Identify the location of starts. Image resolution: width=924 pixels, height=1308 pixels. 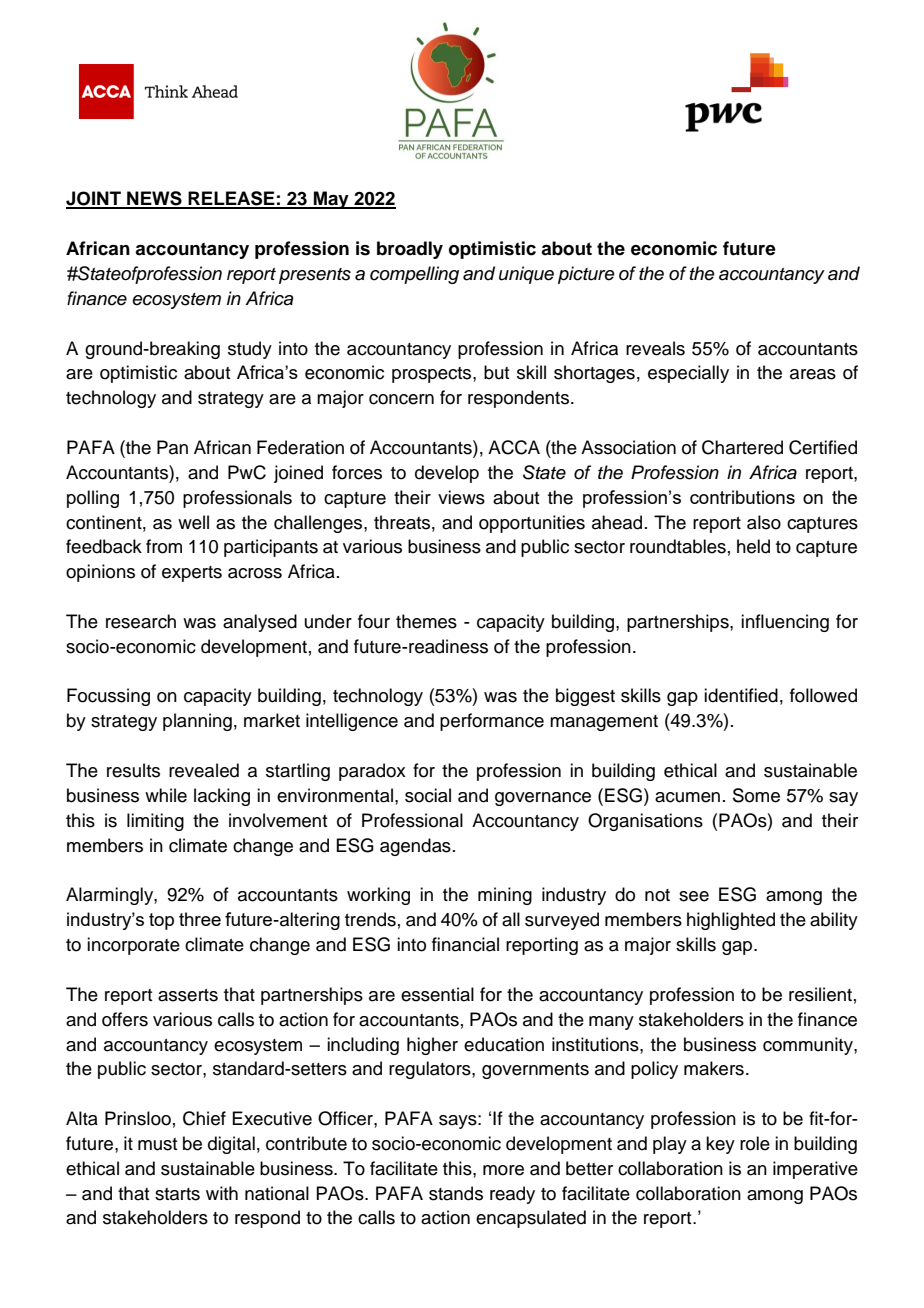
(177, 1194).
